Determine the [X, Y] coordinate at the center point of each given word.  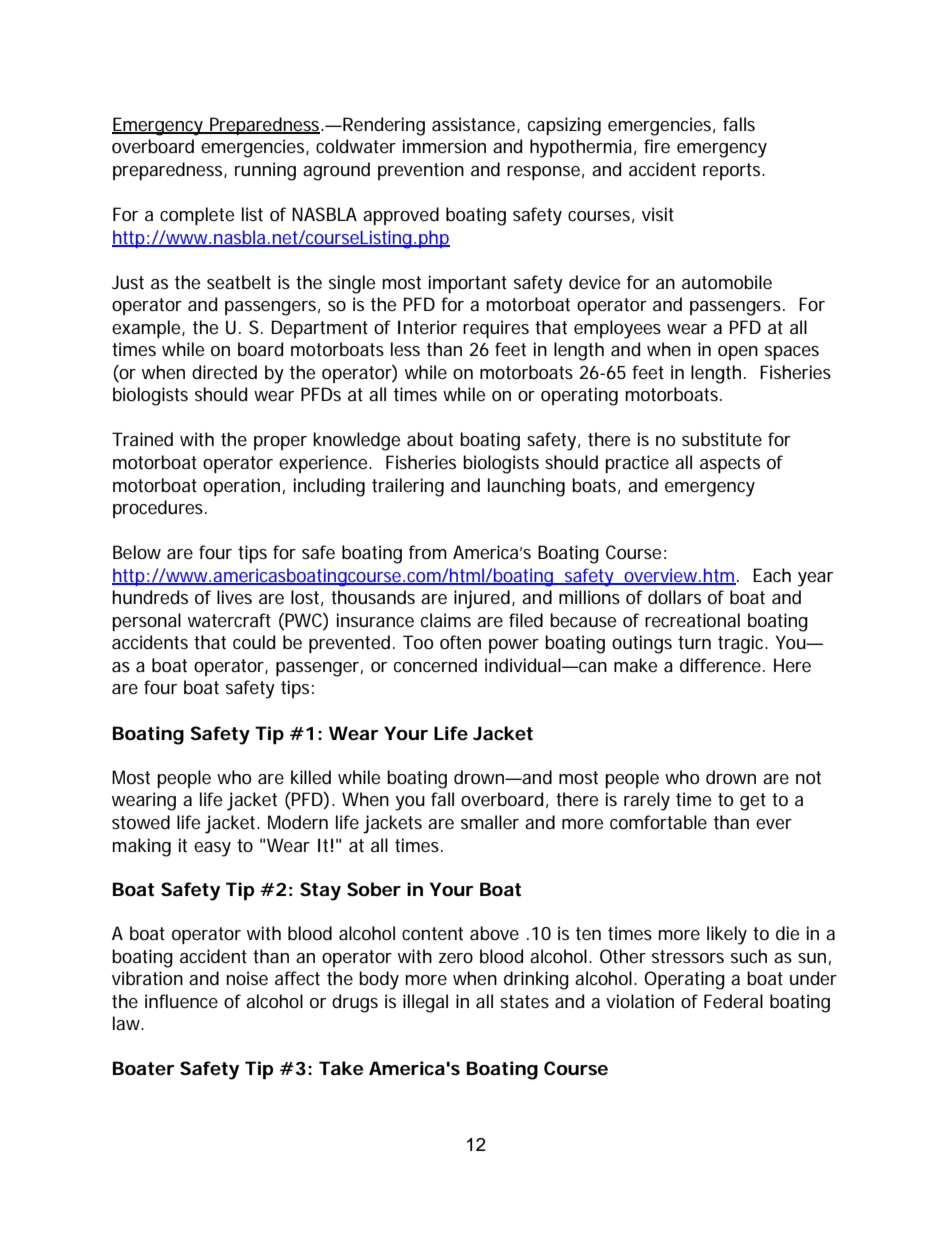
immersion [444, 146]
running [265, 171]
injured [482, 599]
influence [181, 1001]
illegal [425, 1003]
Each [772, 575]
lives [234, 597]
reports [733, 171]
